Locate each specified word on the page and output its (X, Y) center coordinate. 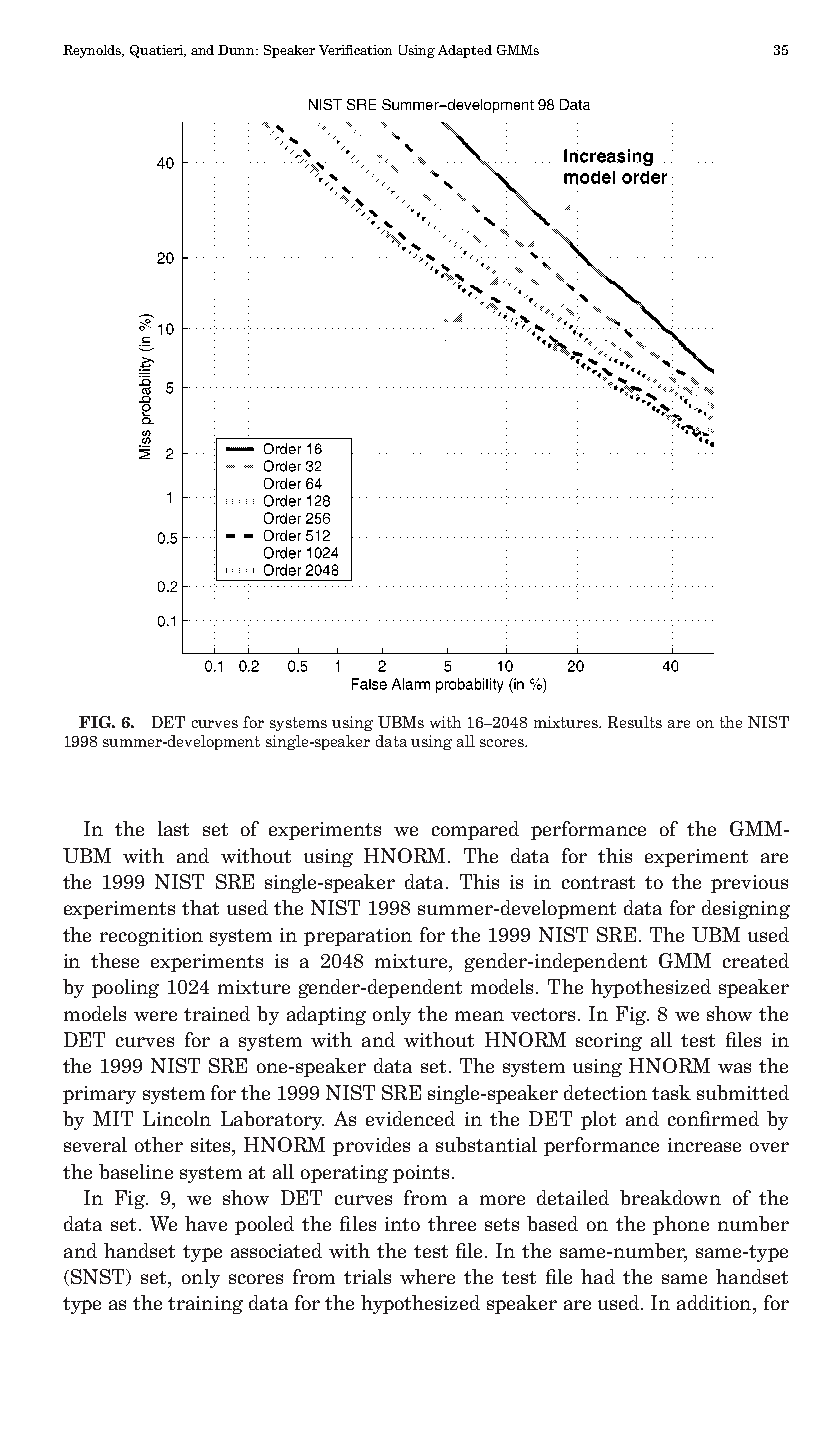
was (734, 1068)
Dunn (238, 50)
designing (746, 909)
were (155, 1016)
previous (749, 884)
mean (479, 1016)
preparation (358, 937)
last (173, 828)
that (200, 907)
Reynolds (93, 51)
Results (635, 722)
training (205, 1305)
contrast (598, 882)
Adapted (465, 51)
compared (475, 830)
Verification (355, 50)
